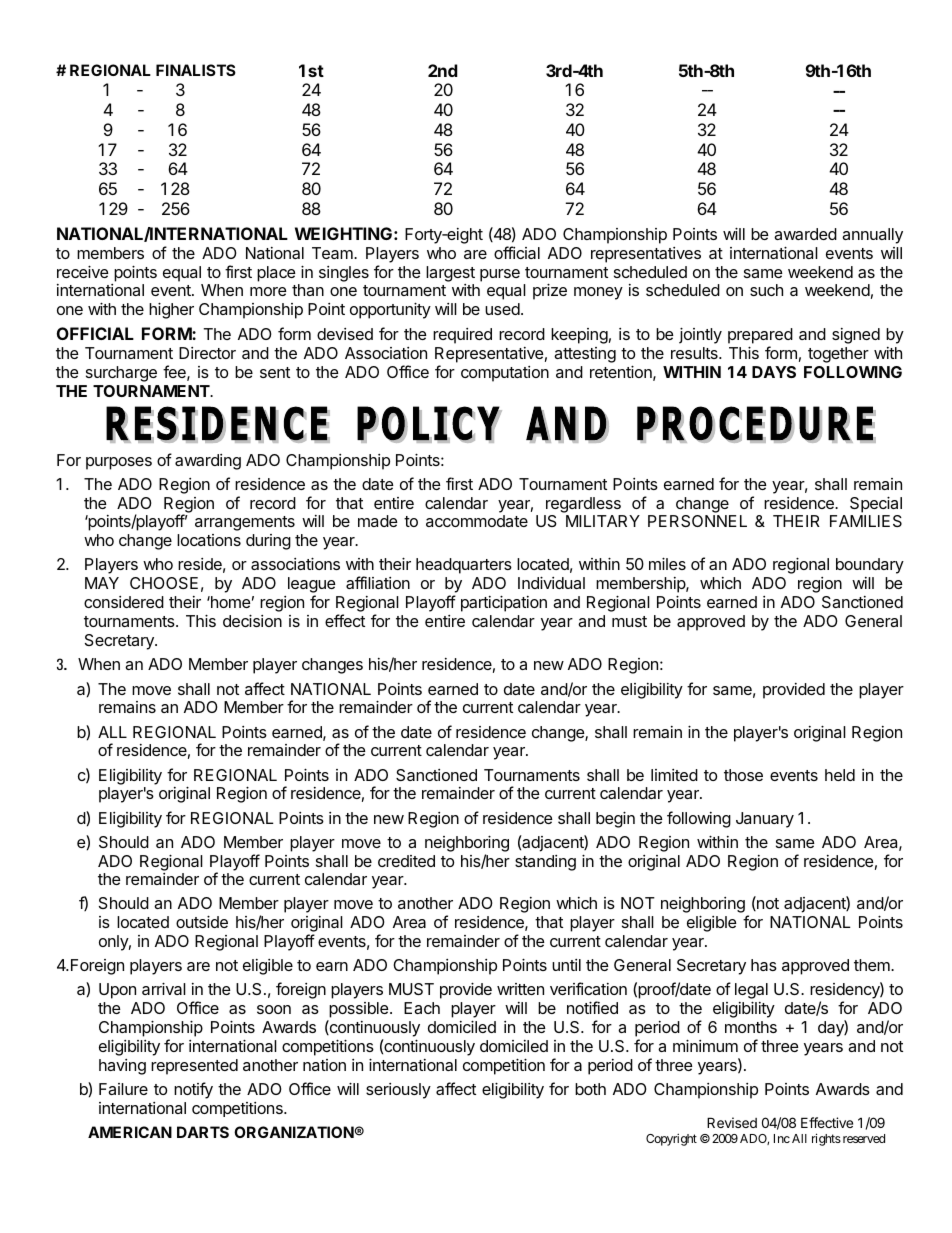 The width and height of the page is (952, 1233). What do you see at coordinates (196, 70) in the page?
I see `FINALISTS` at bounding box center [196, 70].
